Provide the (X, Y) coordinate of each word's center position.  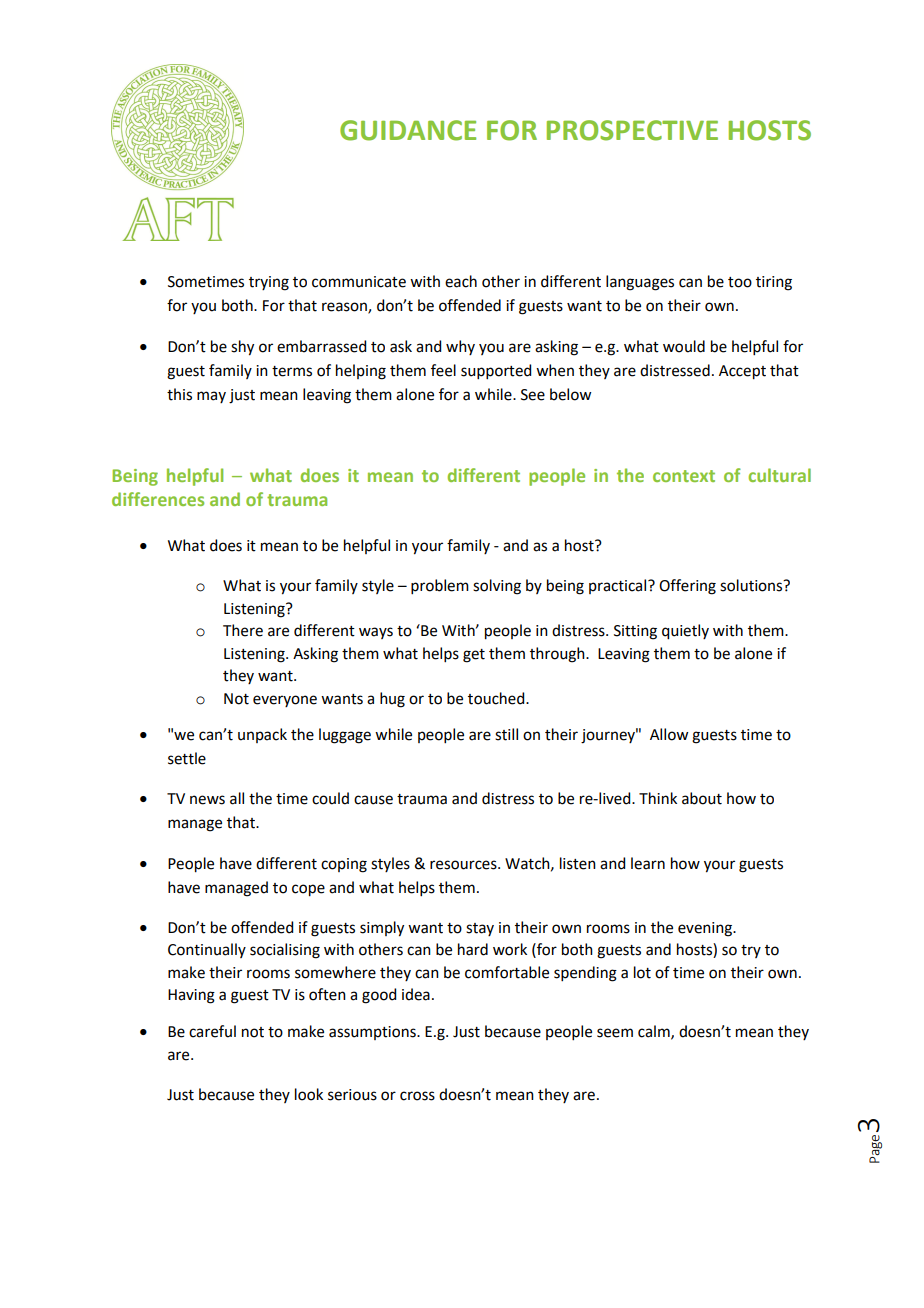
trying (269, 283)
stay (480, 929)
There (243, 630)
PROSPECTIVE (632, 130)
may (211, 397)
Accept (742, 372)
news (207, 800)
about (702, 798)
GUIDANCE (408, 130)
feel (443, 370)
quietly (685, 632)
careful (212, 1031)
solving (497, 587)
